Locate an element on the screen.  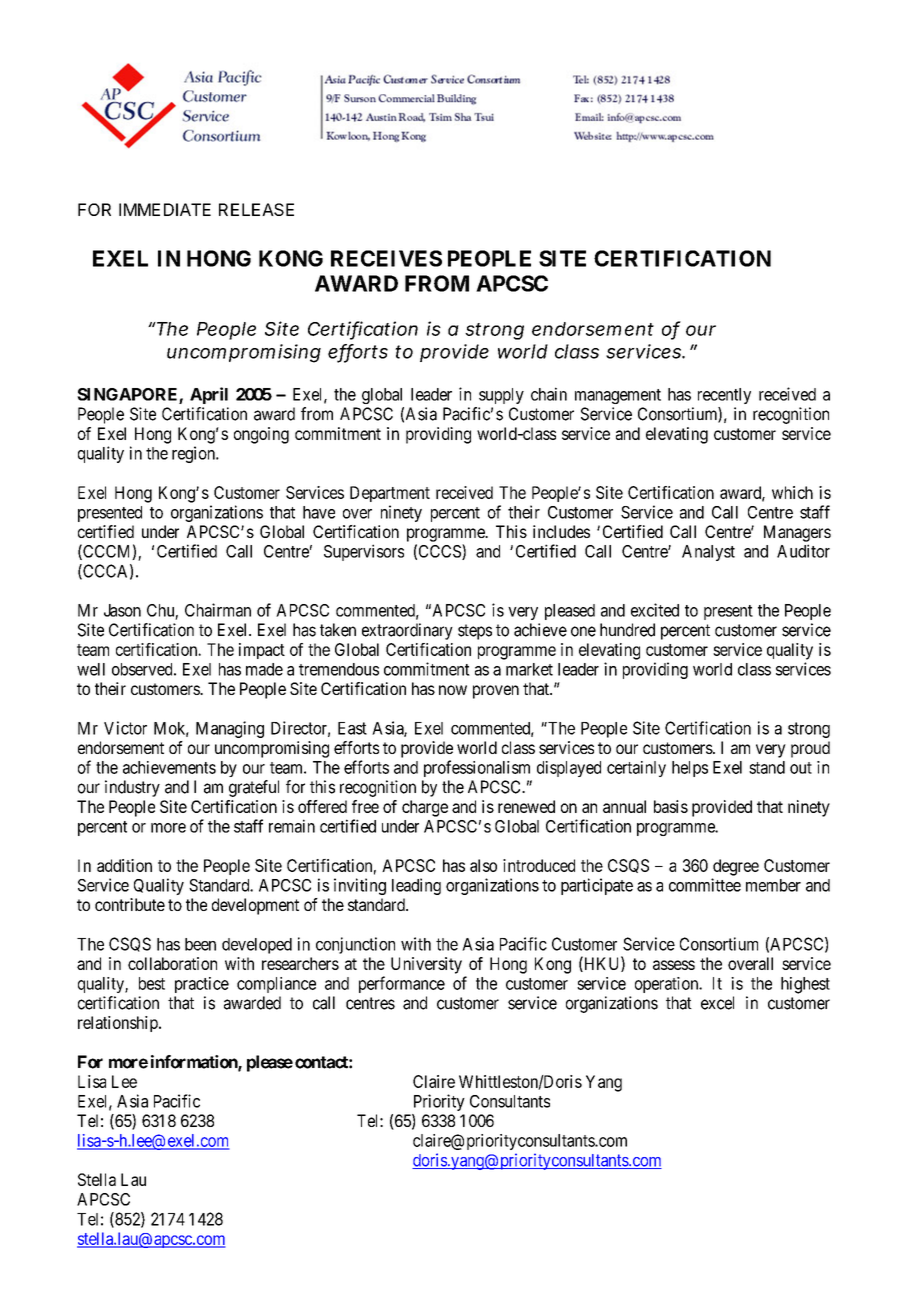
practice is located at coordinates (202, 985).
